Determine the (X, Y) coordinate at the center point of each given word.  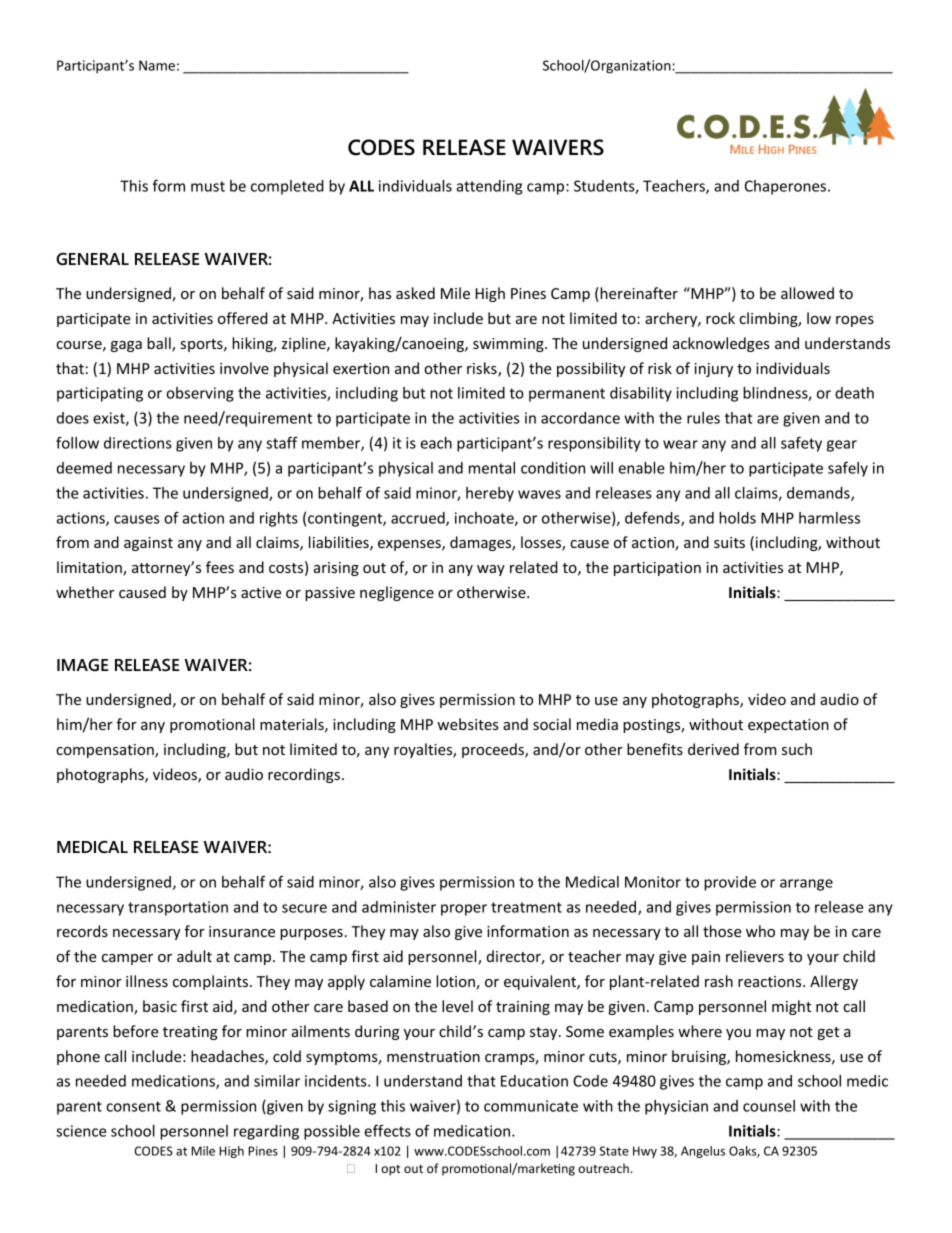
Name (157, 65)
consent (133, 1106)
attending (489, 187)
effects (387, 1131)
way (491, 570)
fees (220, 567)
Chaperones (785, 187)
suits (729, 542)
